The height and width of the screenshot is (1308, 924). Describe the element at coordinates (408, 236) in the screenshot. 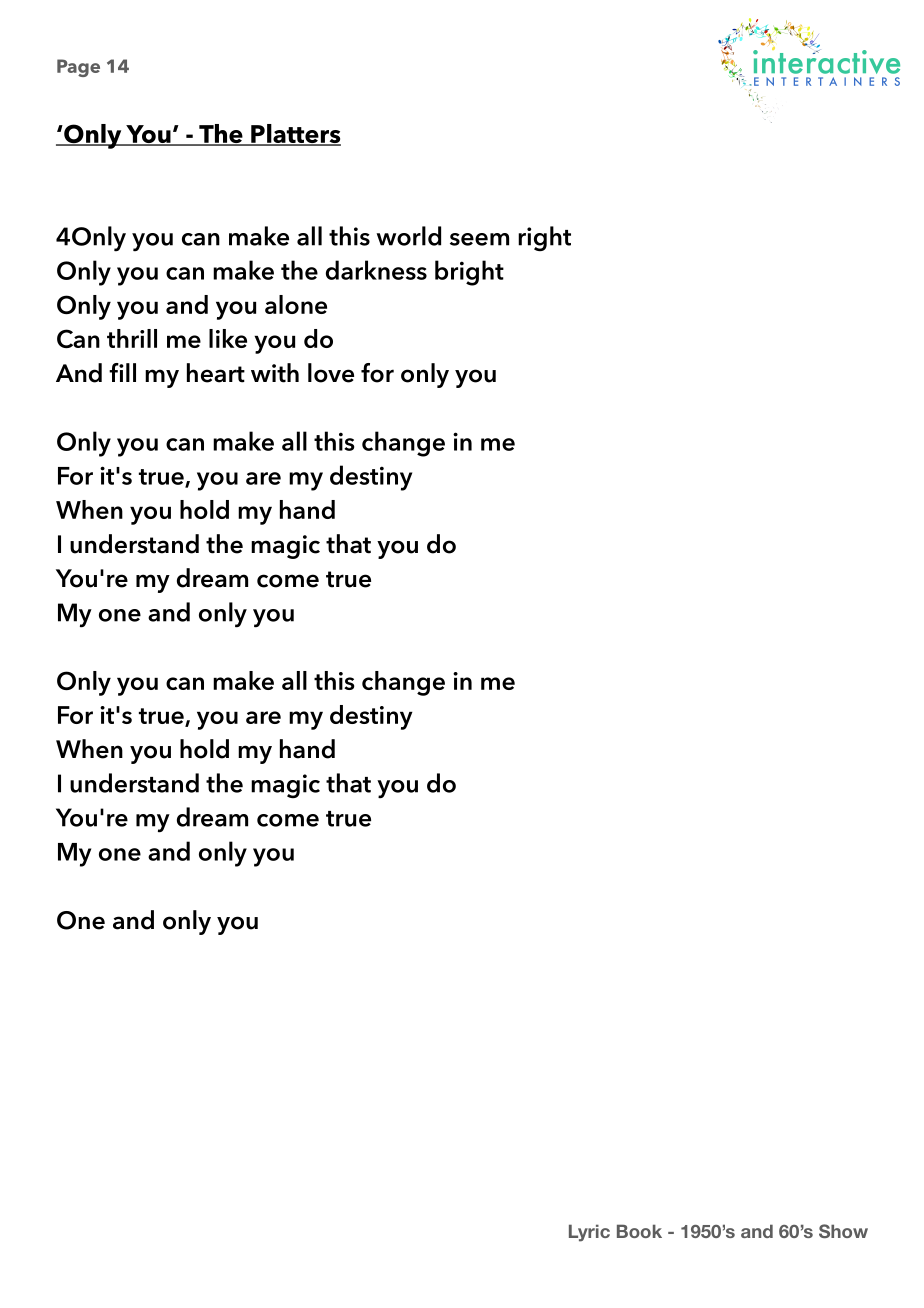

I see `world` at that location.
